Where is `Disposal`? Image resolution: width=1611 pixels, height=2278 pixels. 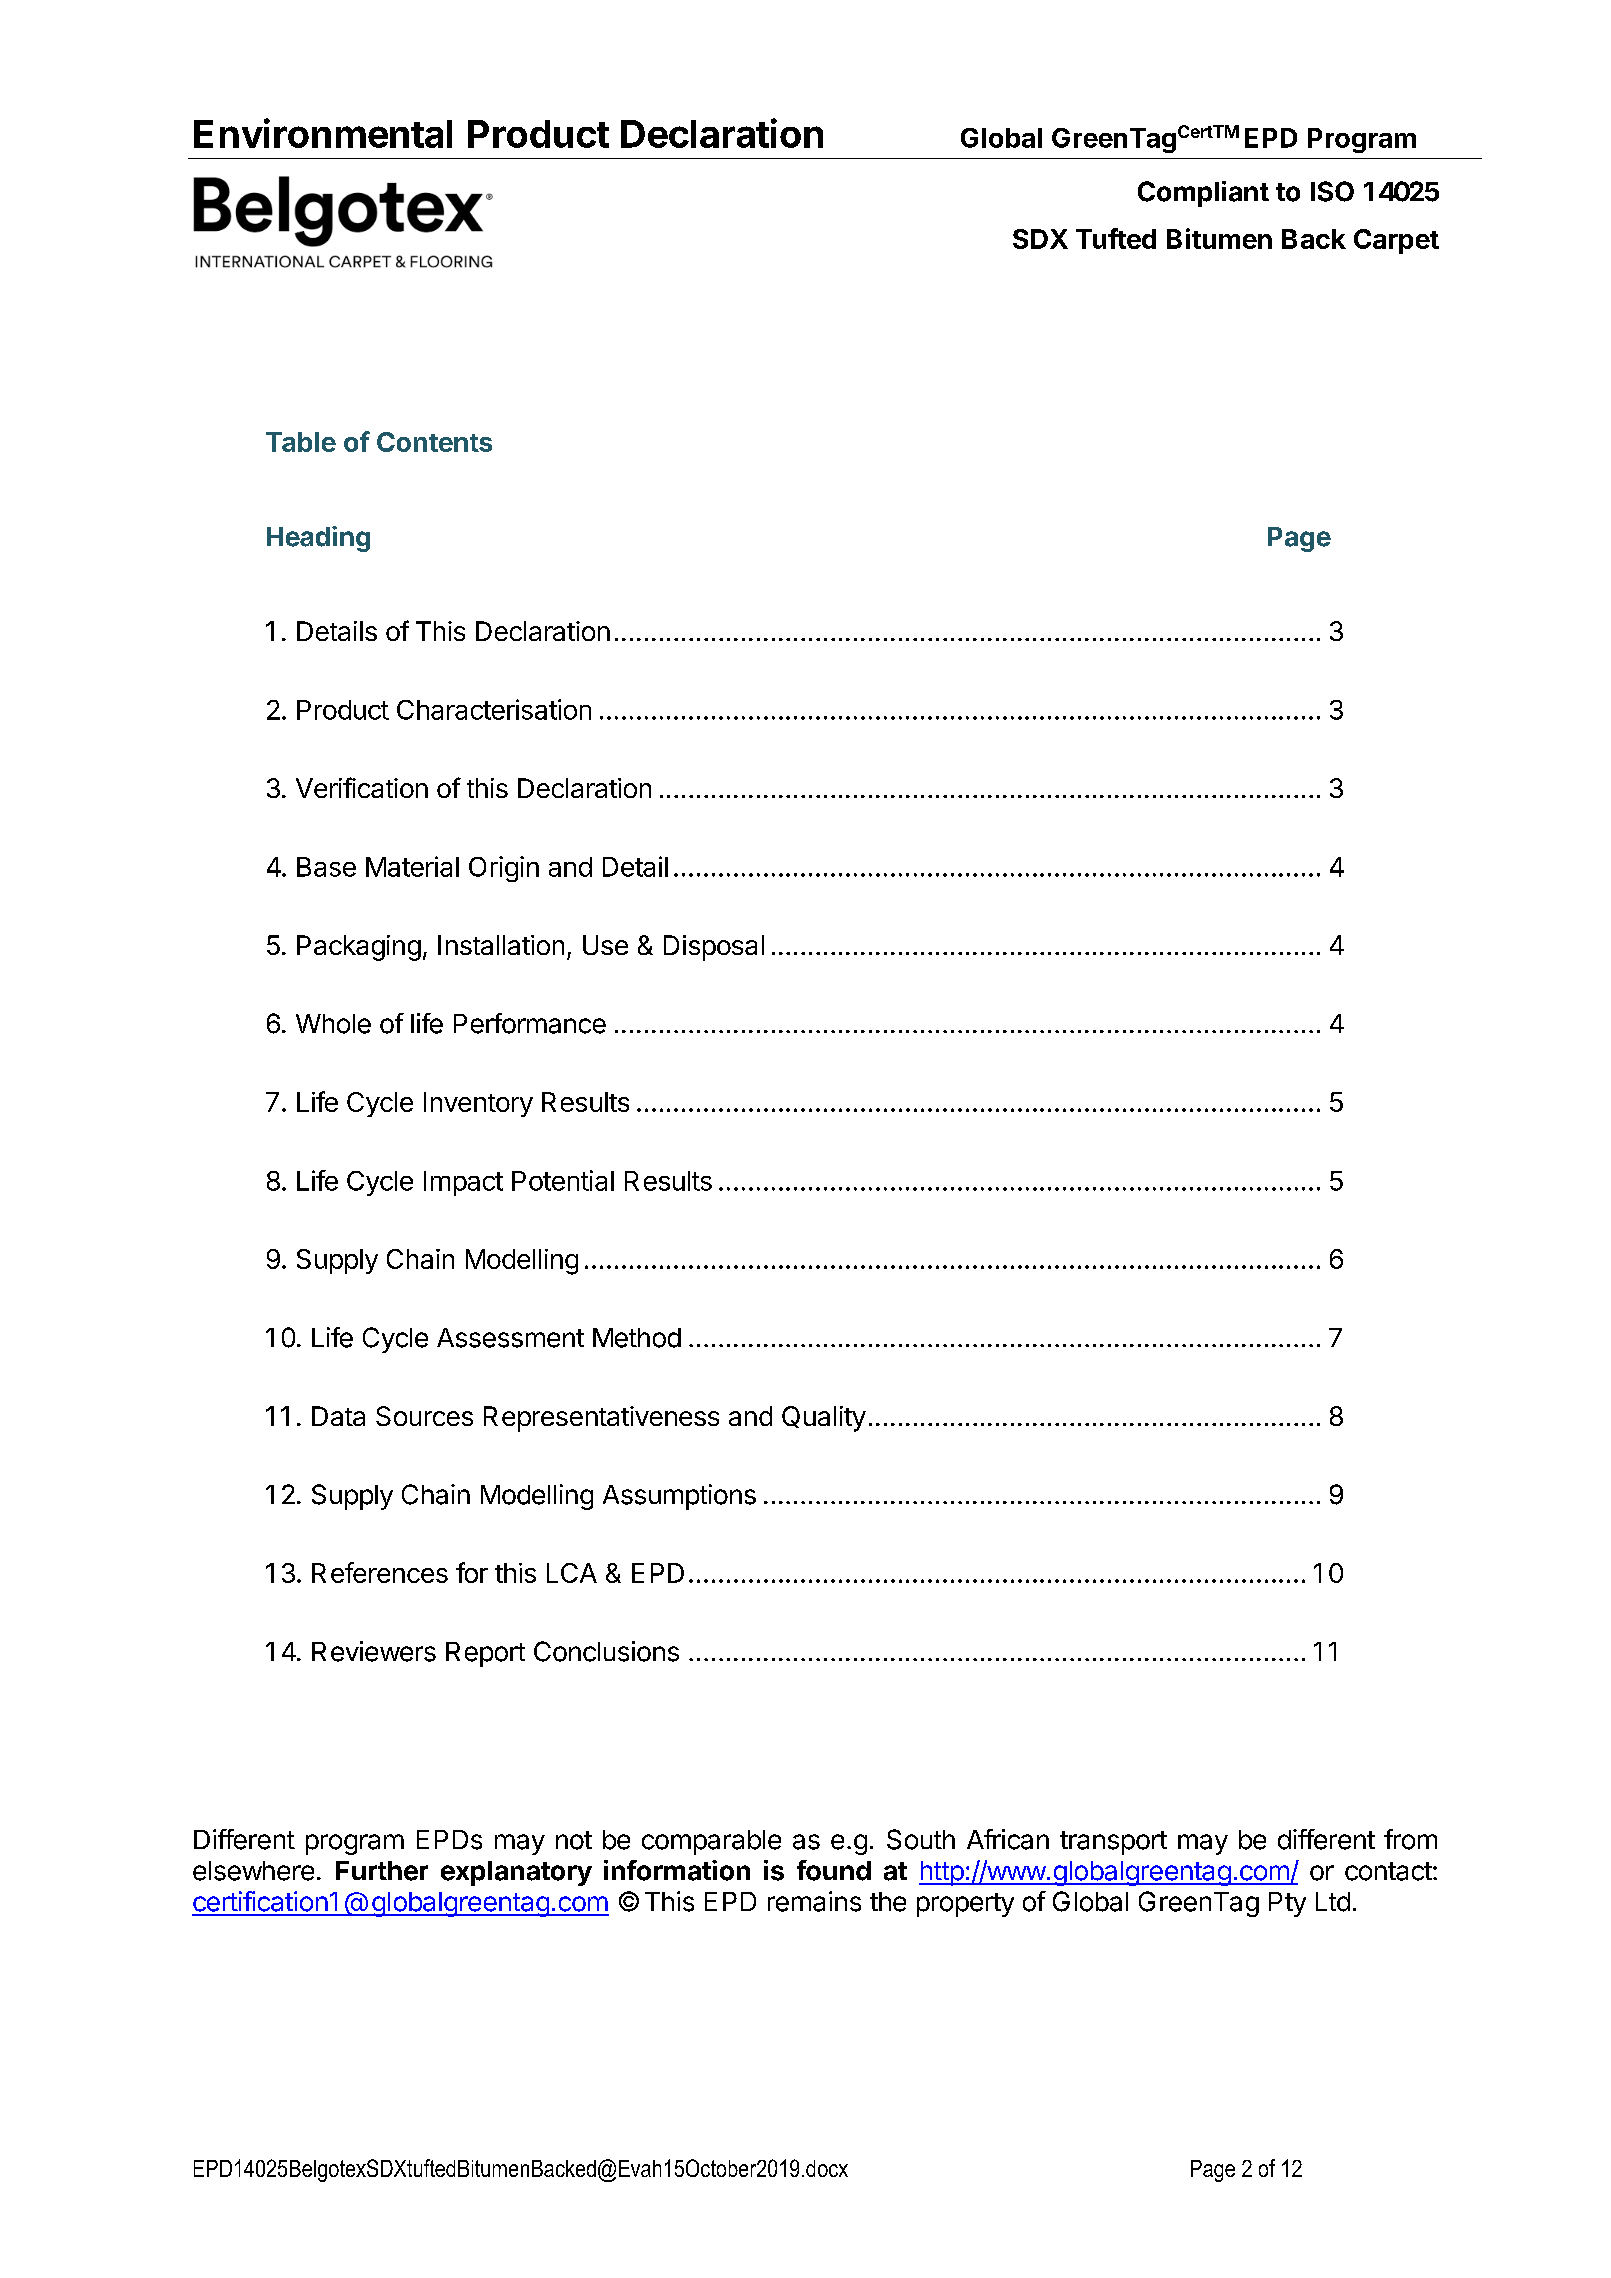
Disposal is located at coordinates (714, 948).
